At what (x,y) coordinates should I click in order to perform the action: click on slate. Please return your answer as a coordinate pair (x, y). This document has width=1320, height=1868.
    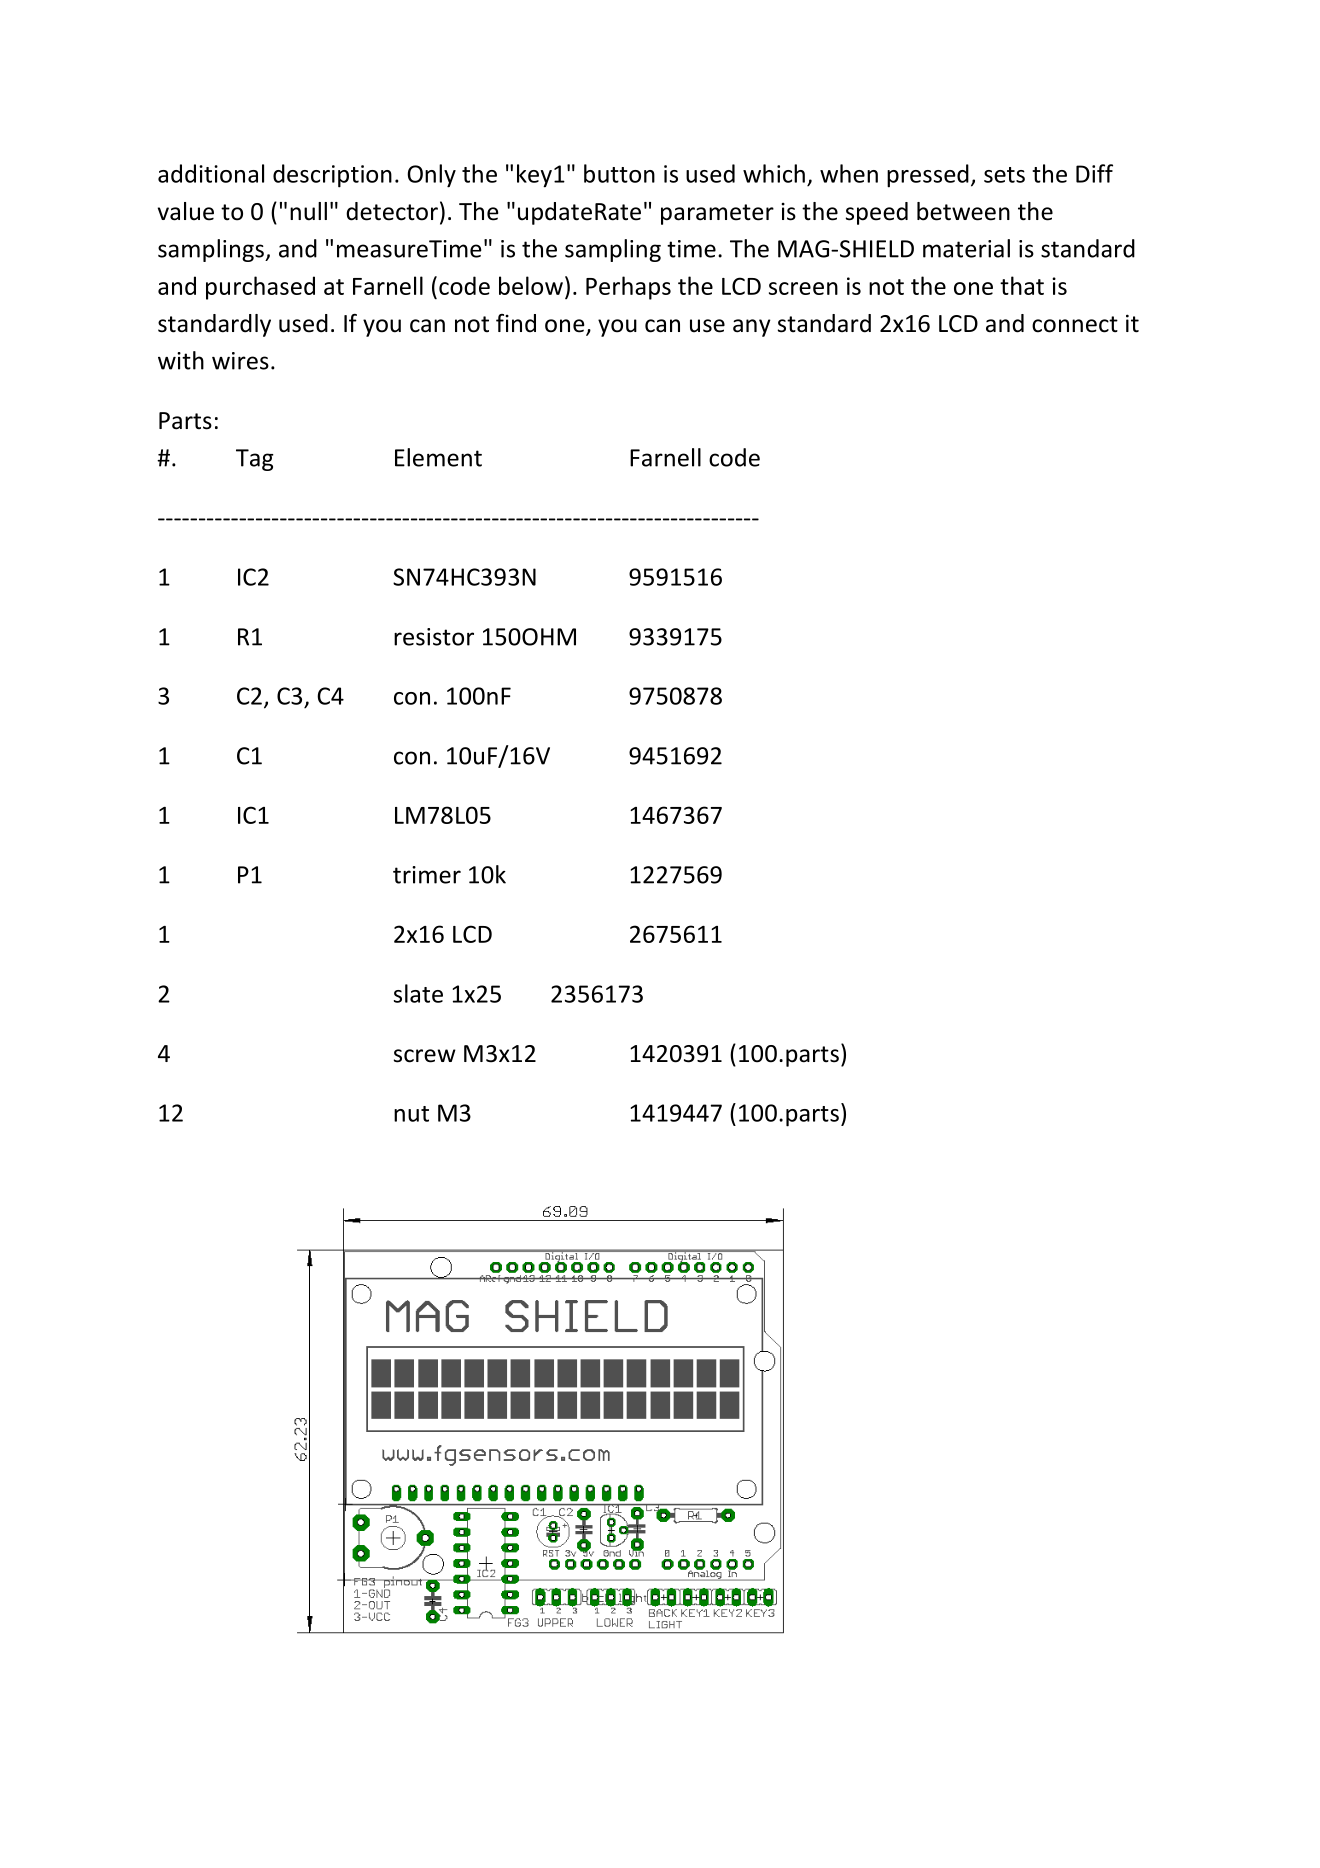
    Looking at the image, I should click on (418, 993).
